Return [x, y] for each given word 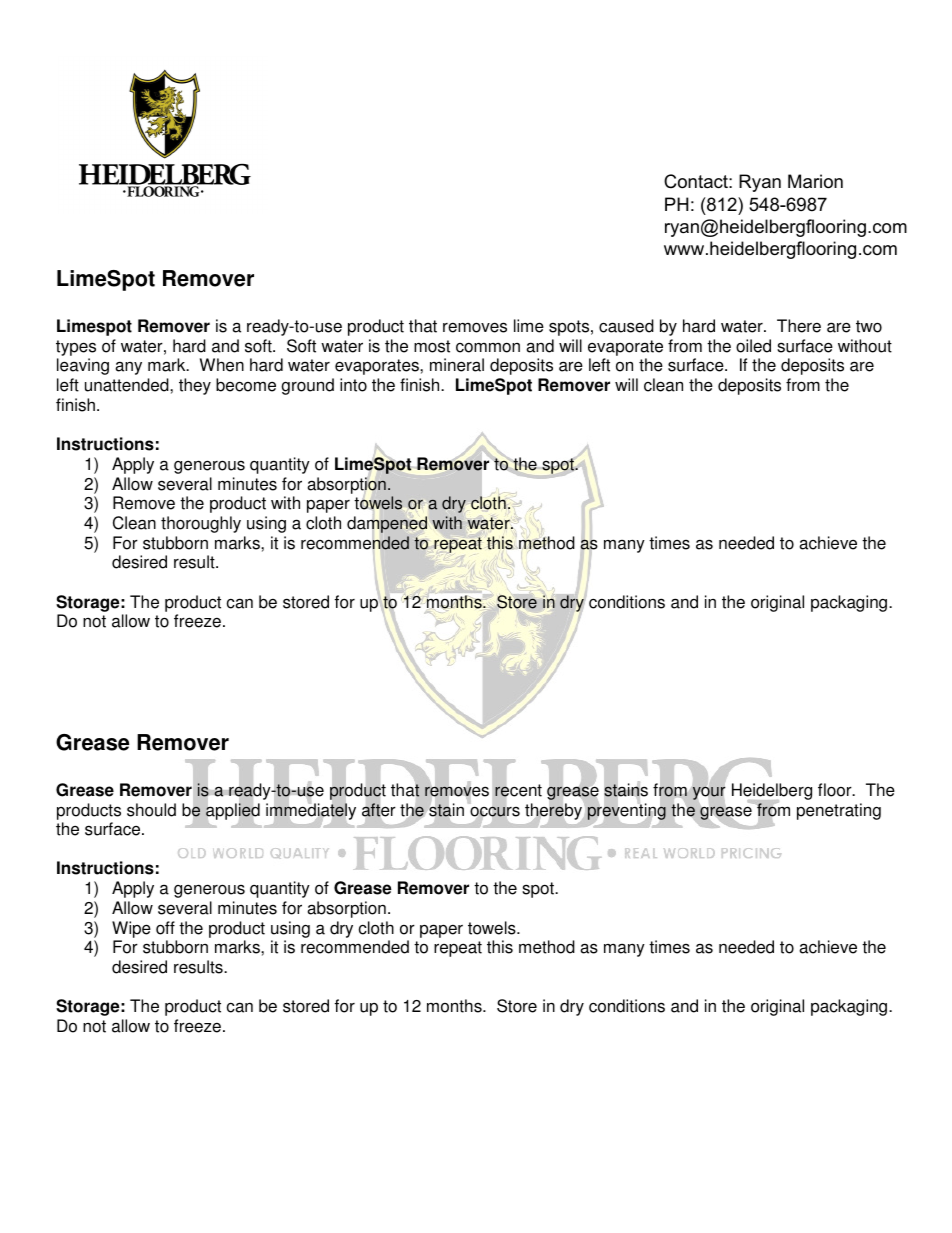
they [195, 386]
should [151, 810]
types [76, 349]
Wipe [131, 929]
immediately [311, 812]
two [869, 326]
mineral [457, 365]
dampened [387, 524]
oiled [753, 346]
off [165, 928]
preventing [627, 811]
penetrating [839, 811]
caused [626, 326]
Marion [815, 181]
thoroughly [201, 524]
